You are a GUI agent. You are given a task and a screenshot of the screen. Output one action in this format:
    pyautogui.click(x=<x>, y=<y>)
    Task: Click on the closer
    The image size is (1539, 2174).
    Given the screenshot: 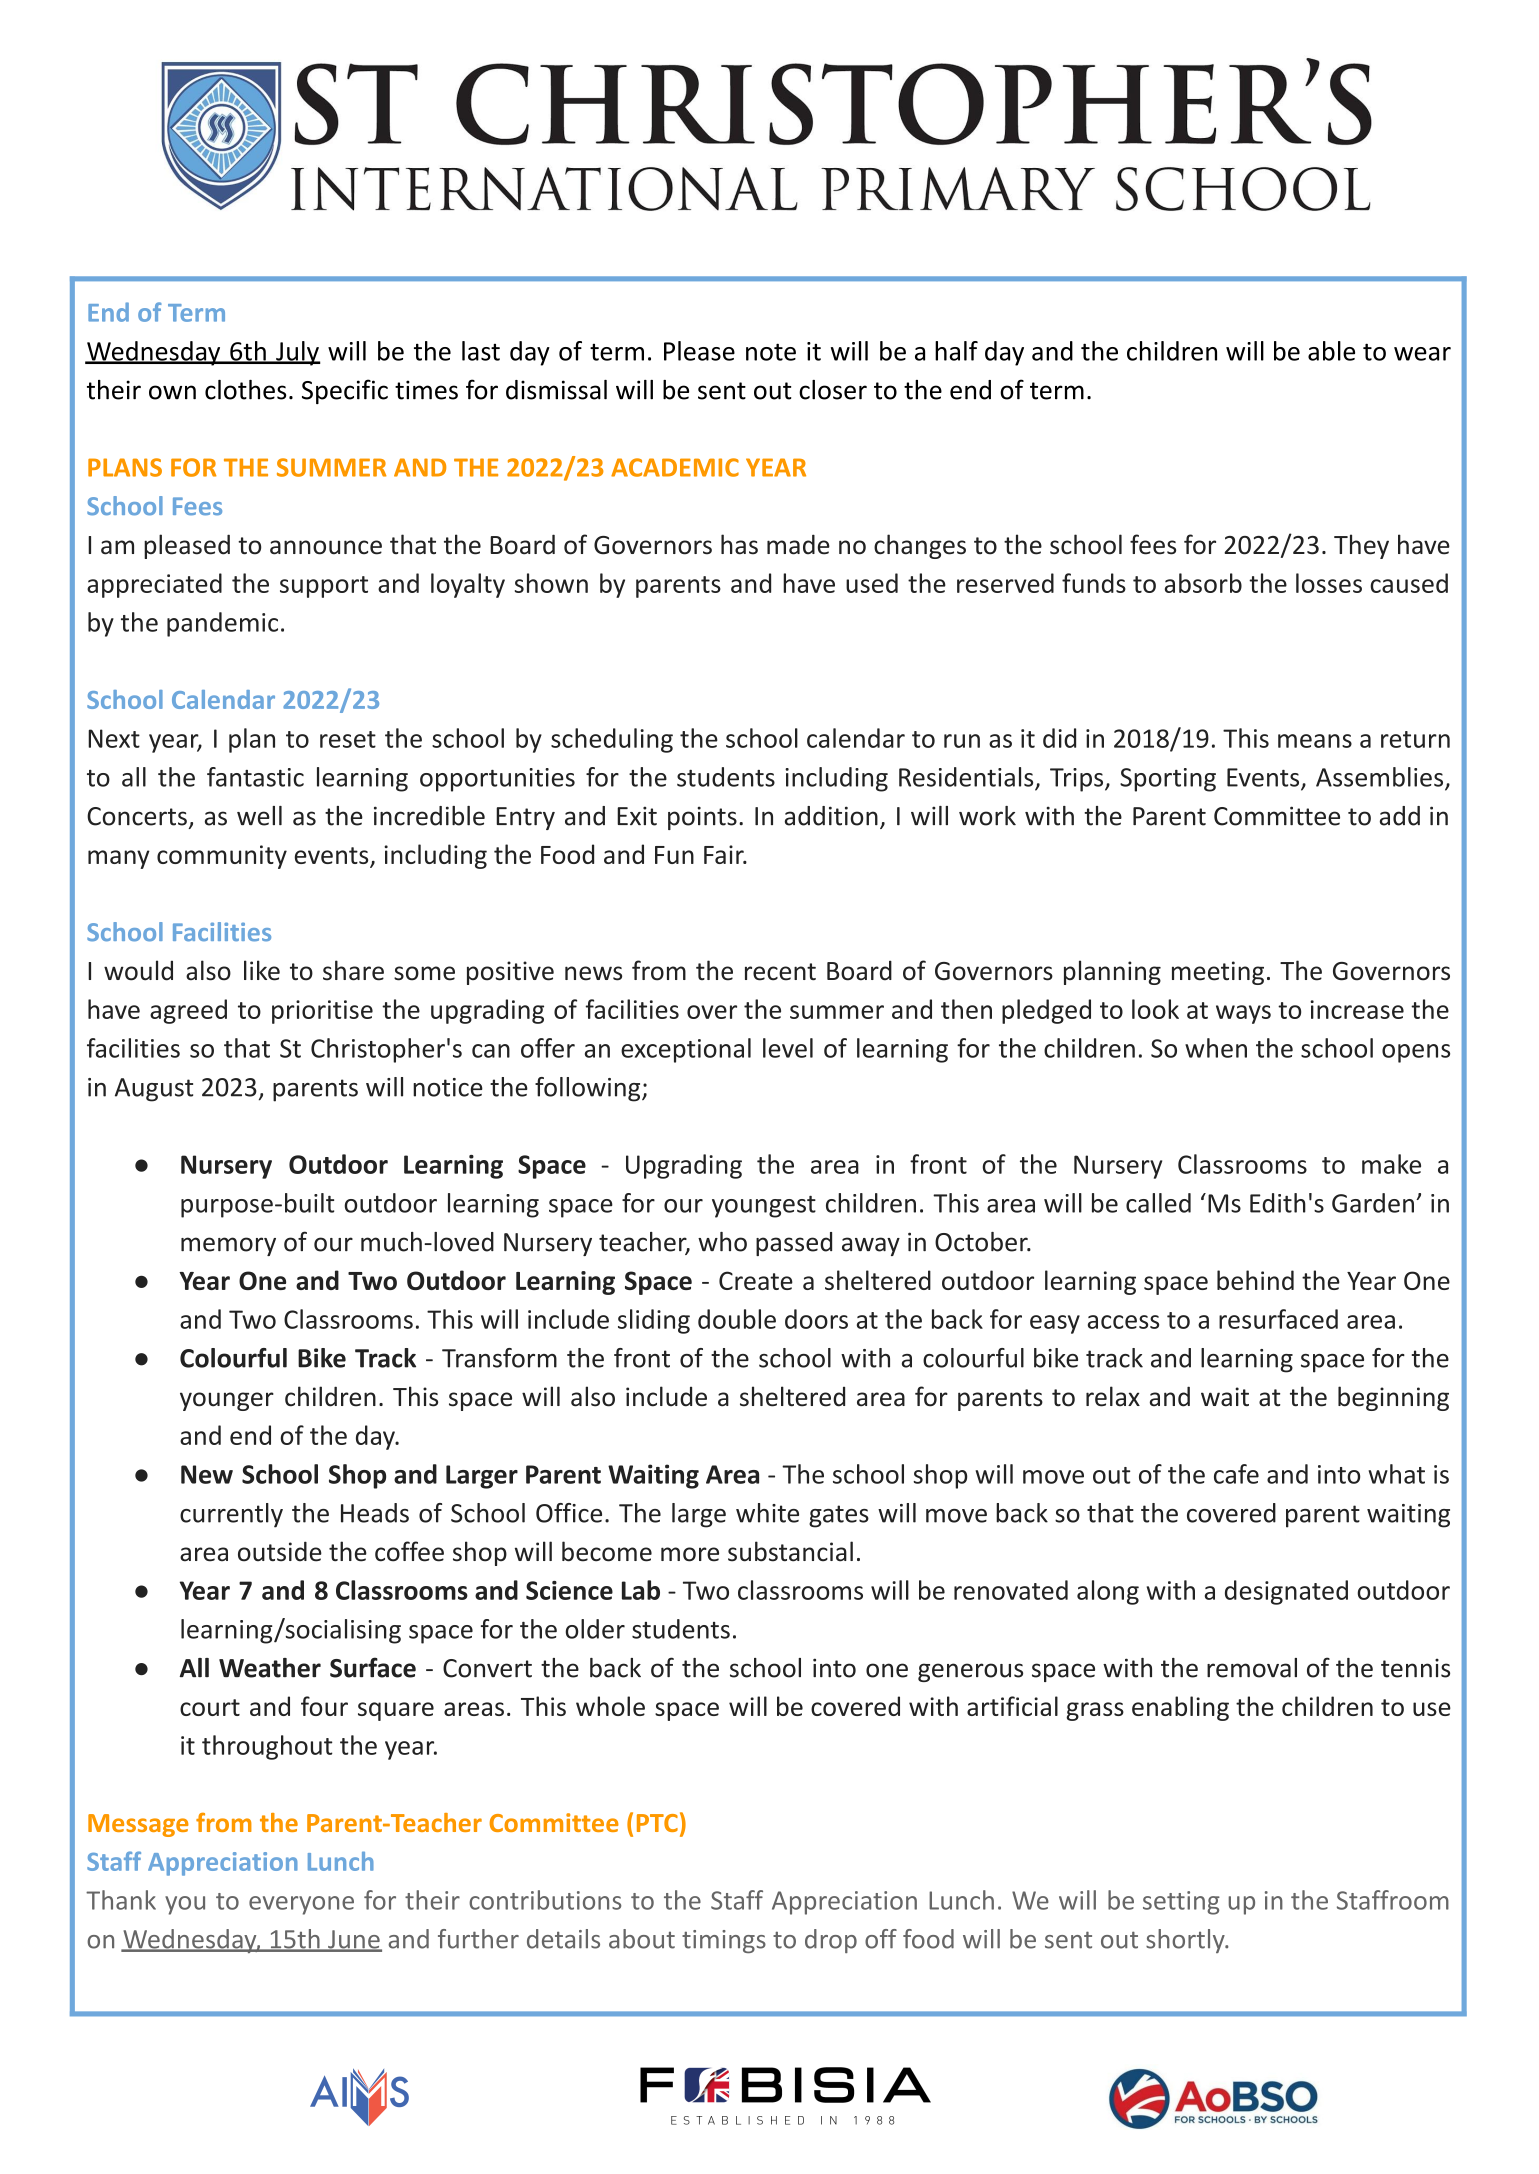 What is the action you would take?
    pyautogui.click(x=833, y=390)
